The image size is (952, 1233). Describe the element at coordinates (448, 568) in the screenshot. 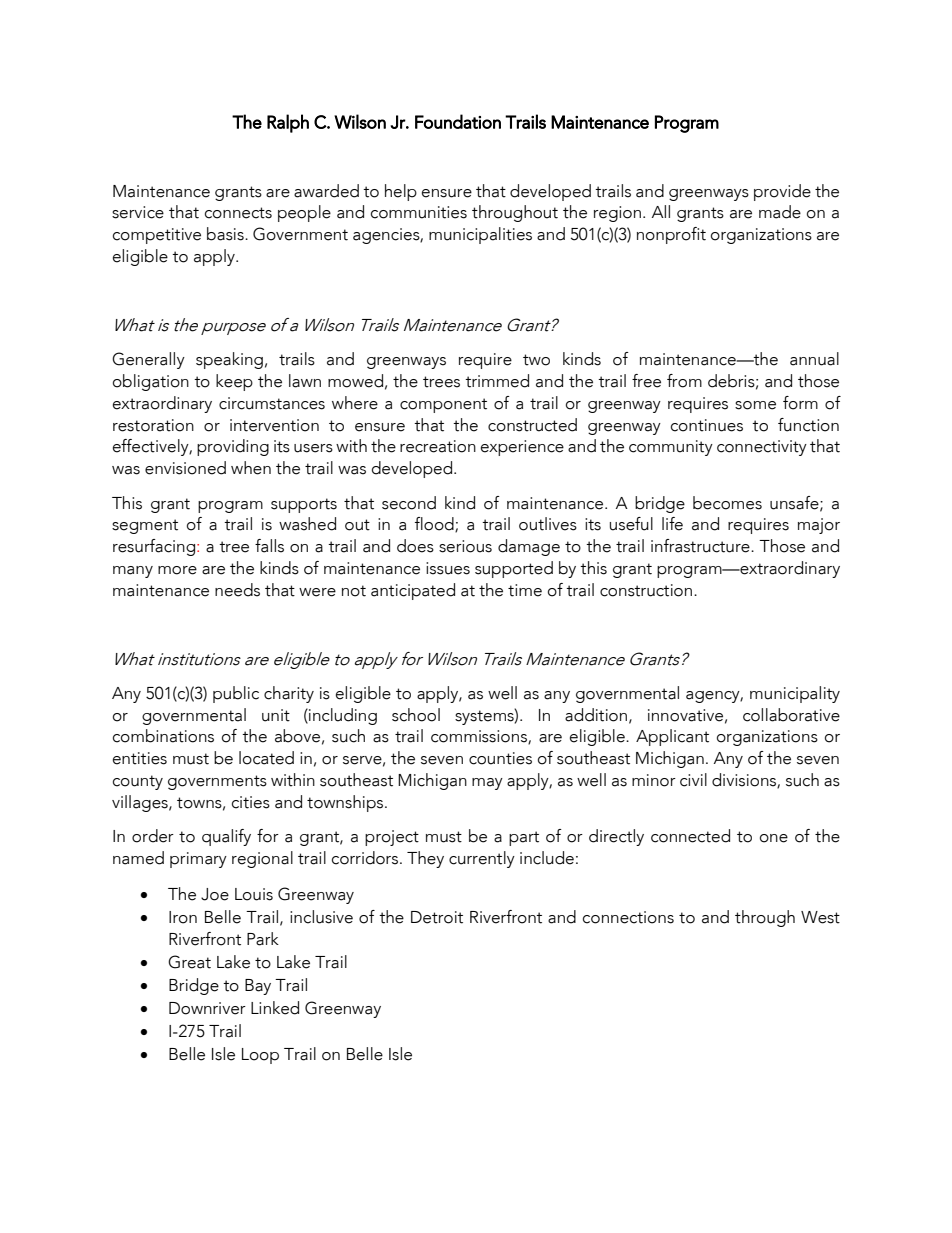

I see `issues` at that location.
